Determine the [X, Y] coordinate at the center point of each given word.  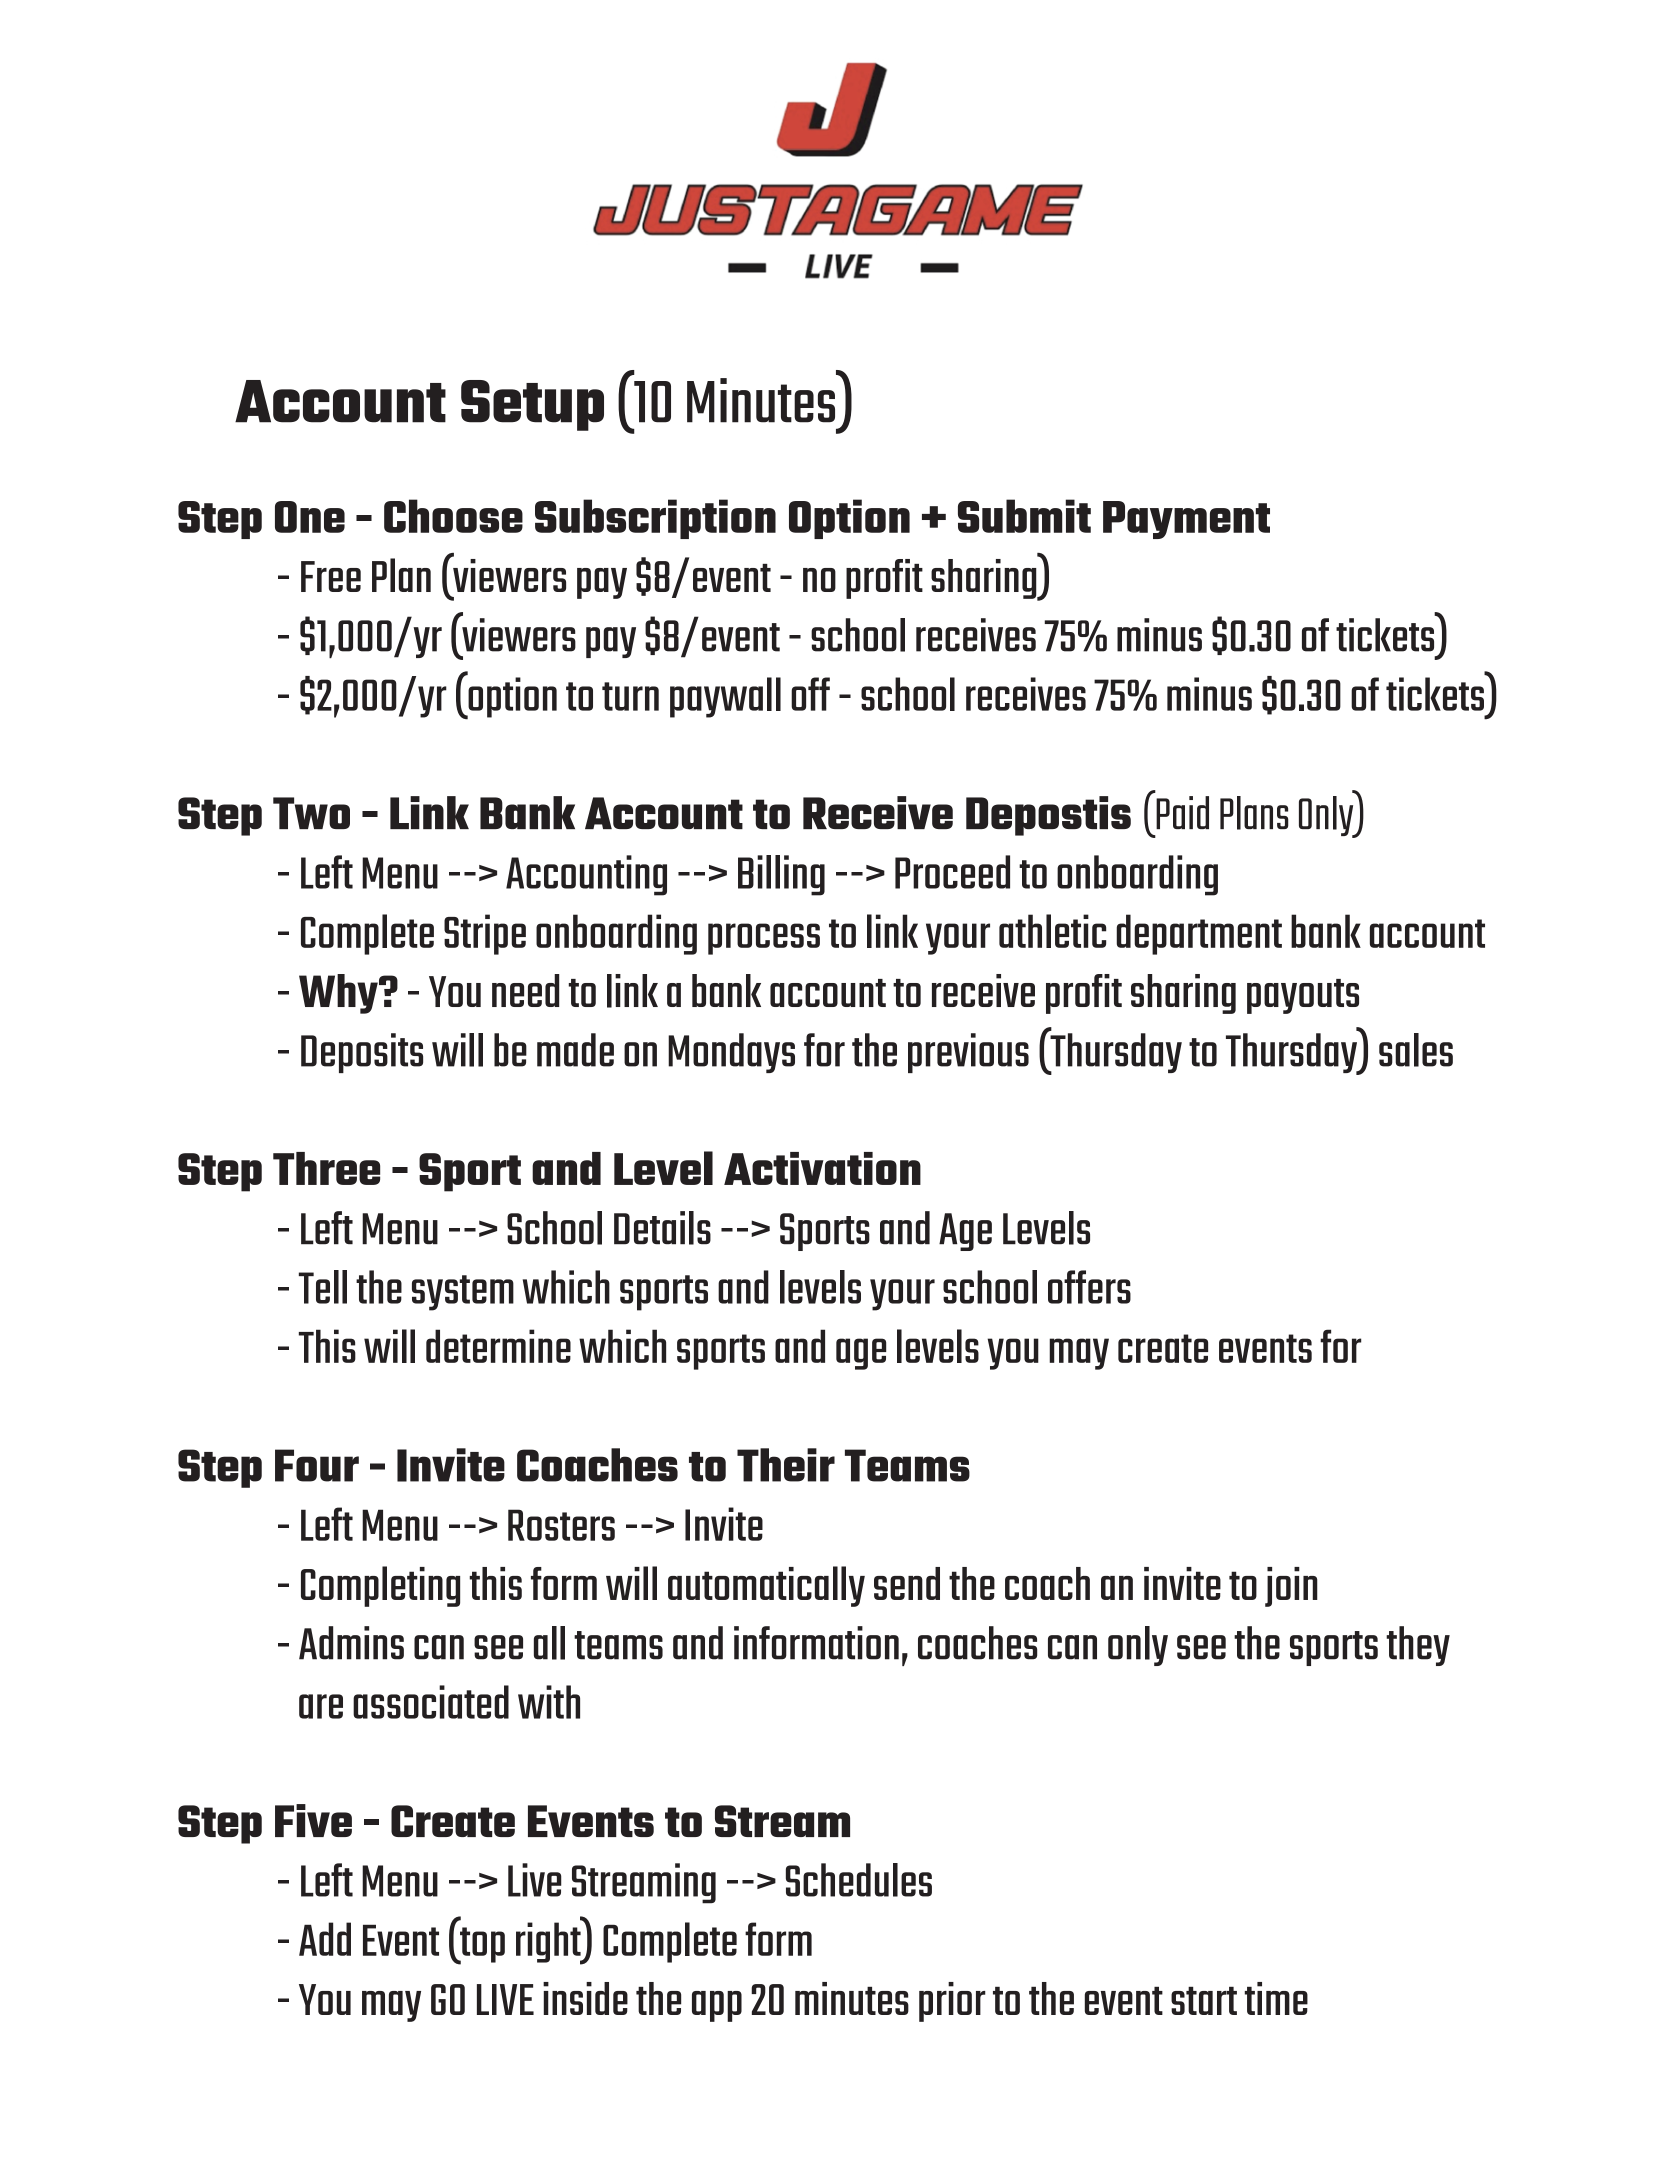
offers [1089, 1287]
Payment [1186, 520]
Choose [453, 516]
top [481, 1946]
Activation [822, 1168]
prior [952, 2002]
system [463, 1293]
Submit [1024, 516]
